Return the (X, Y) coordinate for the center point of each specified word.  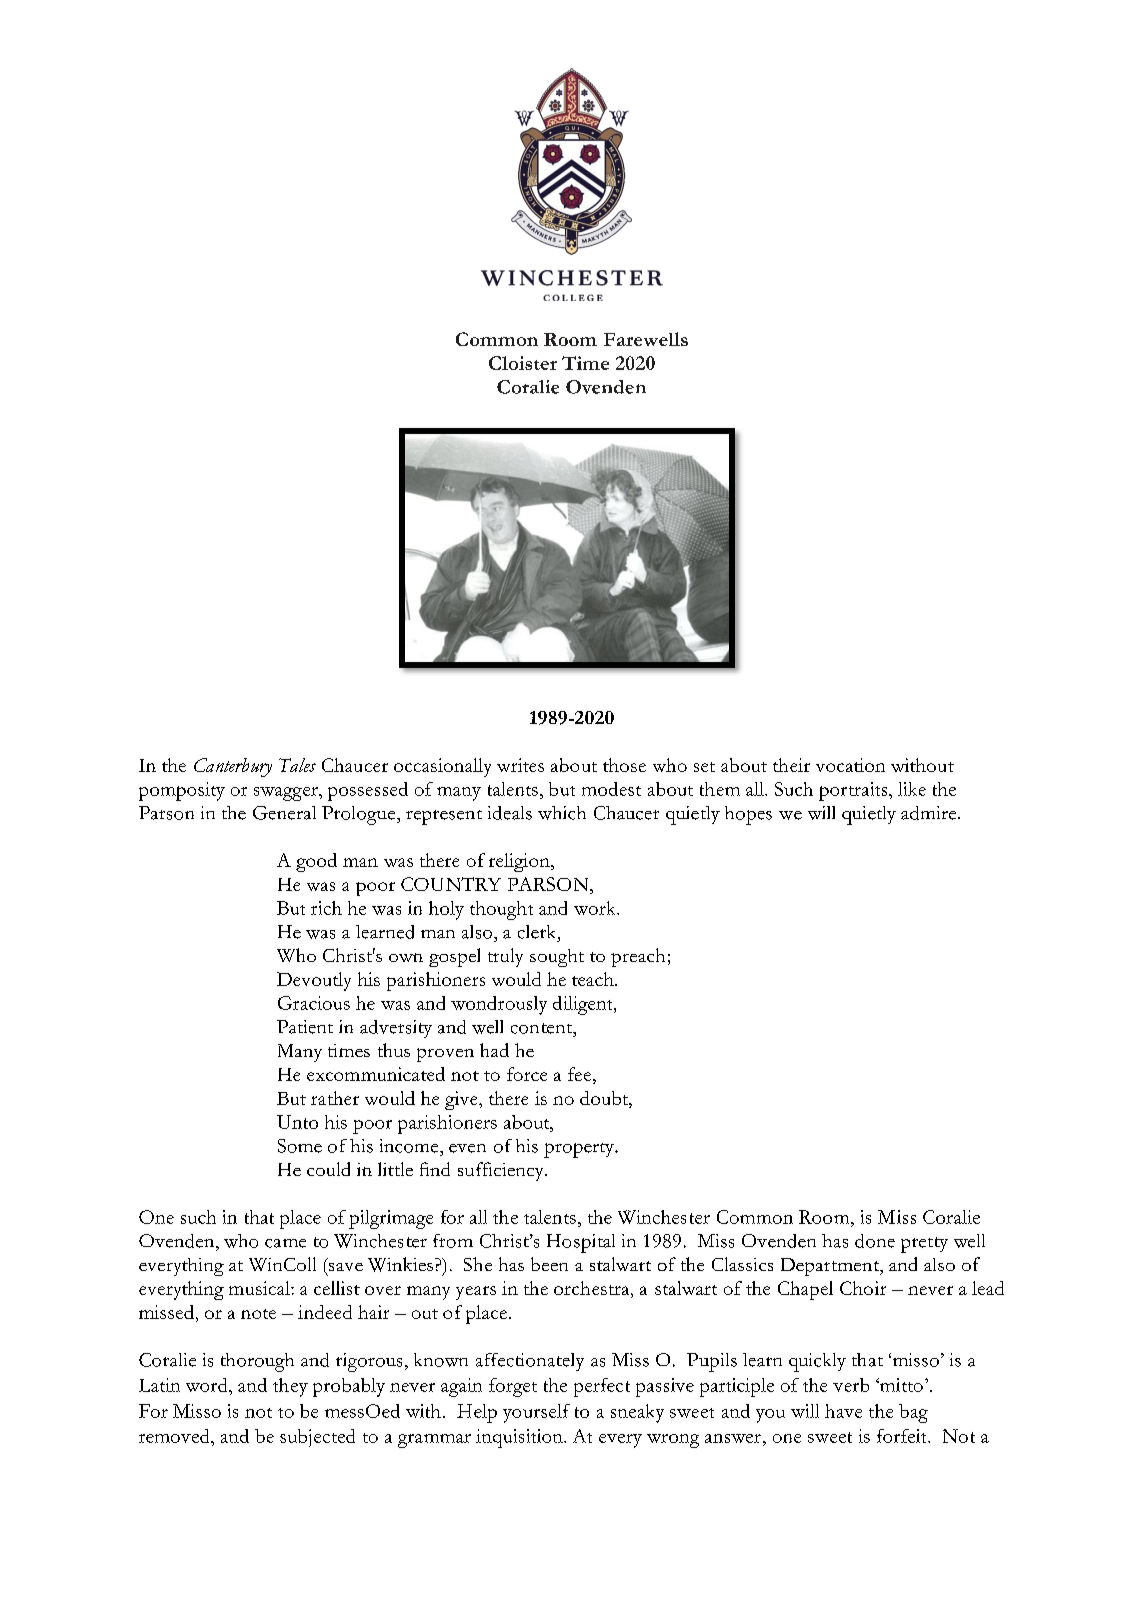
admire (930, 813)
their (791, 765)
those (624, 765)
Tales (297, 765)
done (875, 1241)
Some (300, 1146)
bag (913, 1413)
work (596, 908)
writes (520, 765)
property (580, 1150)
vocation (850, 765)
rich (326, 908)
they (290, 1387)
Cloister (523, 363)
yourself (536, 1413)
